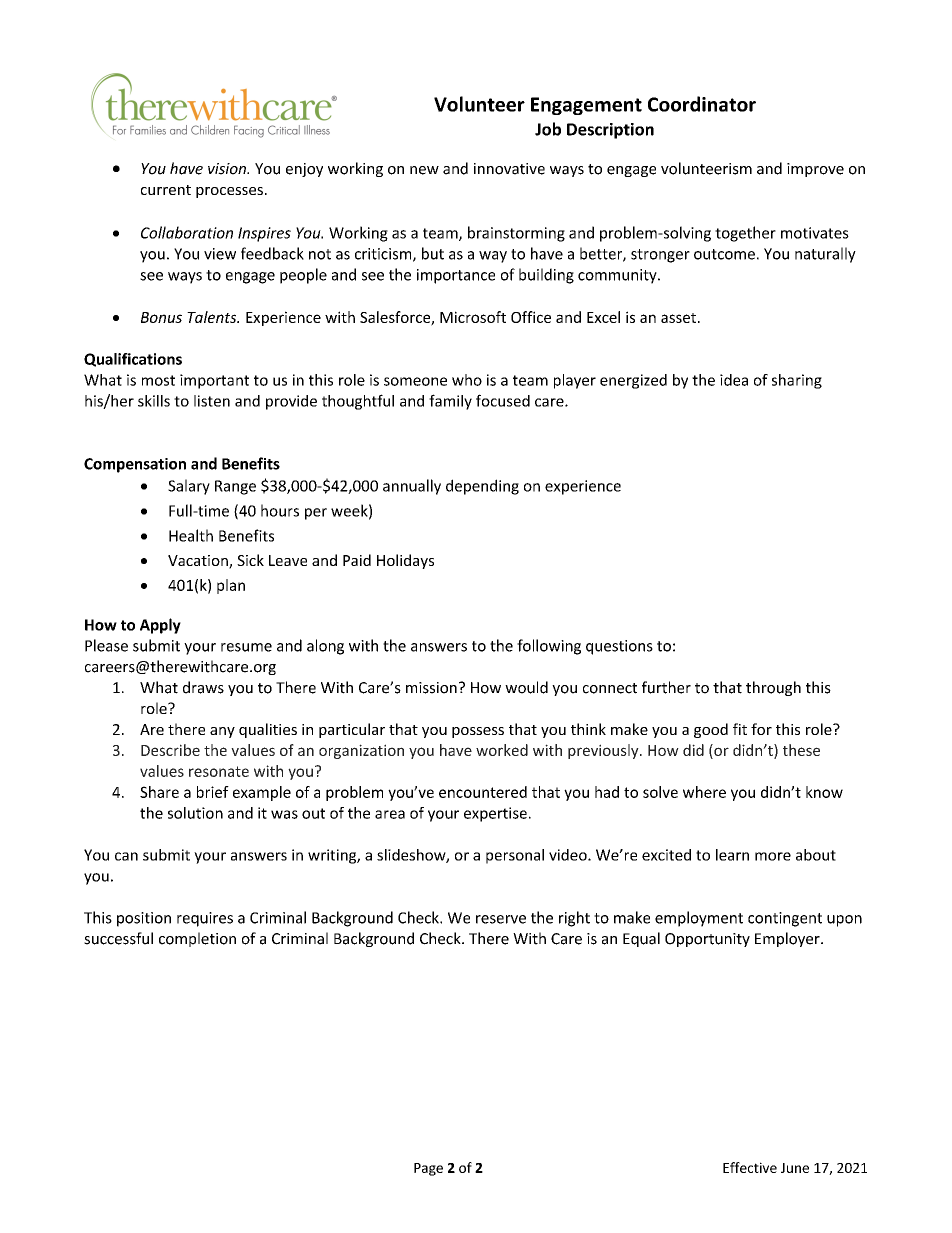 Image resolution: width=952 pixels, height=1233 pixels. What do you see at coordinates (214, 381) in the screenshot?
I see `important` at bounding box center [214, 381].
